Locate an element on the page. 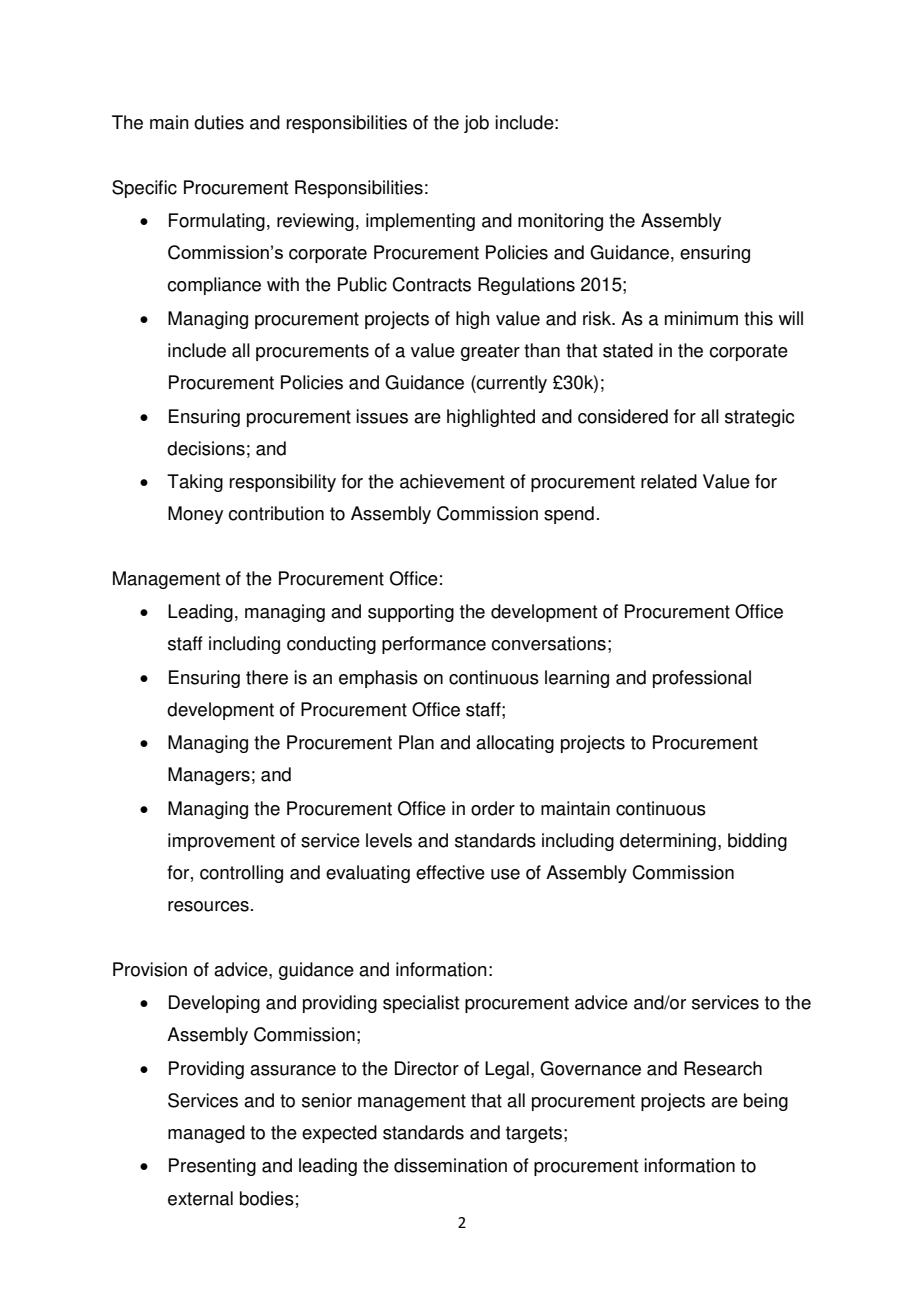 Image resolution: width=924 pixels, height=1308 pixels. job is located at coordinates (476, 124).
